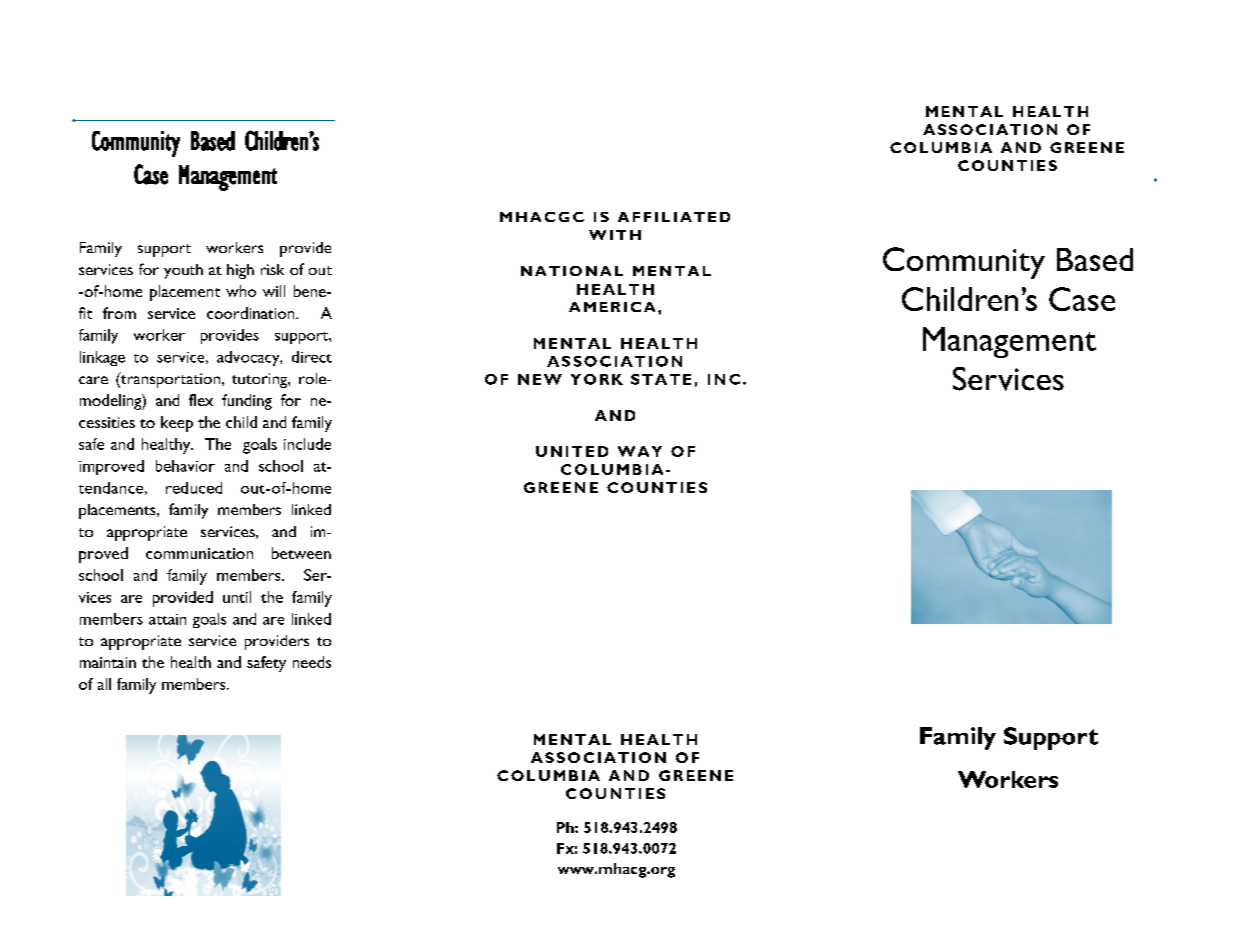  I want to click on WITH, so click(615, 235).
